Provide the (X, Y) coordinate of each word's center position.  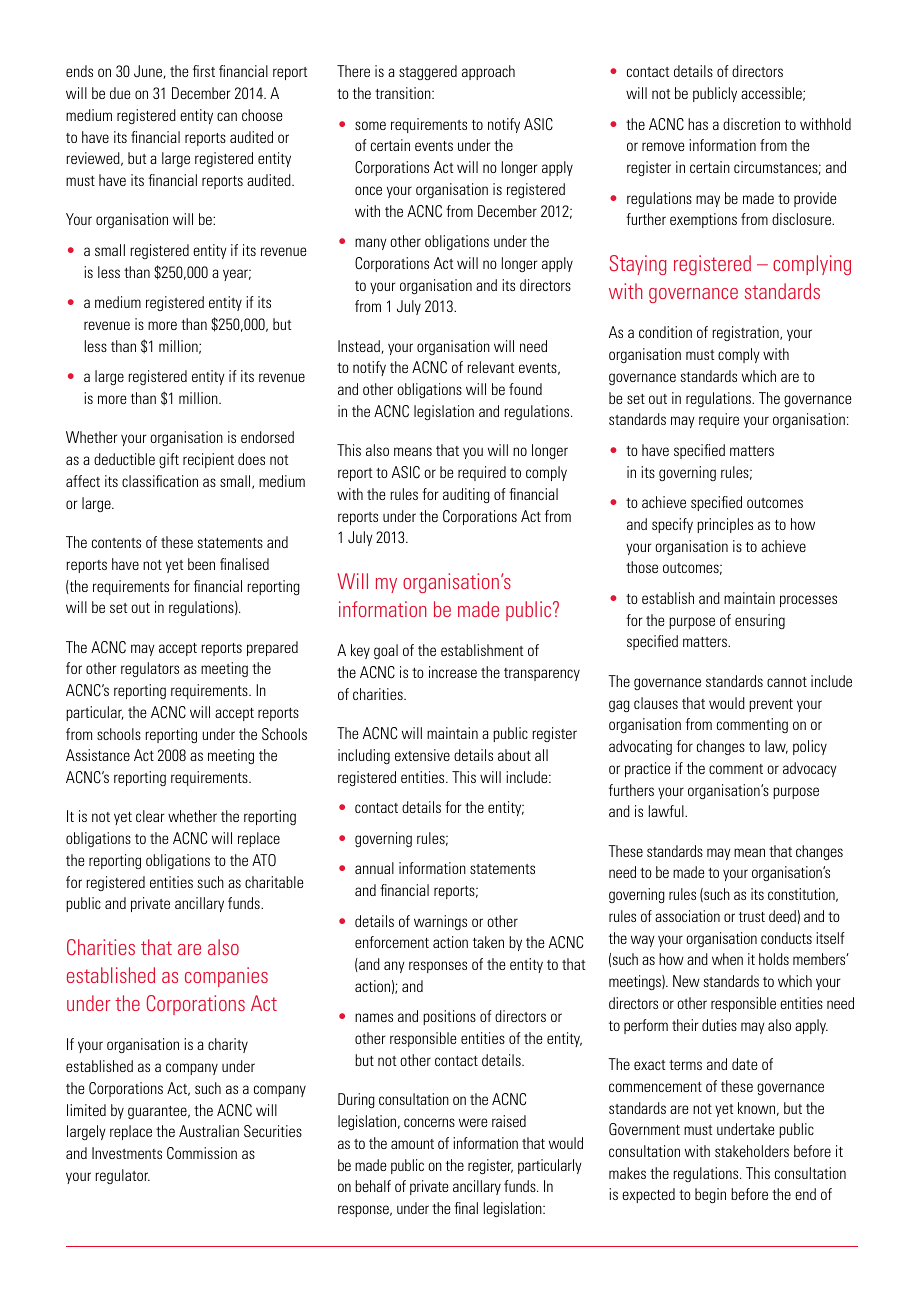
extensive (422, 755)
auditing (466, 495)
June (149, 72)
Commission (202, 1153)
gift (169, 460)
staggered (428, 72)
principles (725, 525)
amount (412, 1144)
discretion (751, 124)
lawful (667, 811)
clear (150, 816)
